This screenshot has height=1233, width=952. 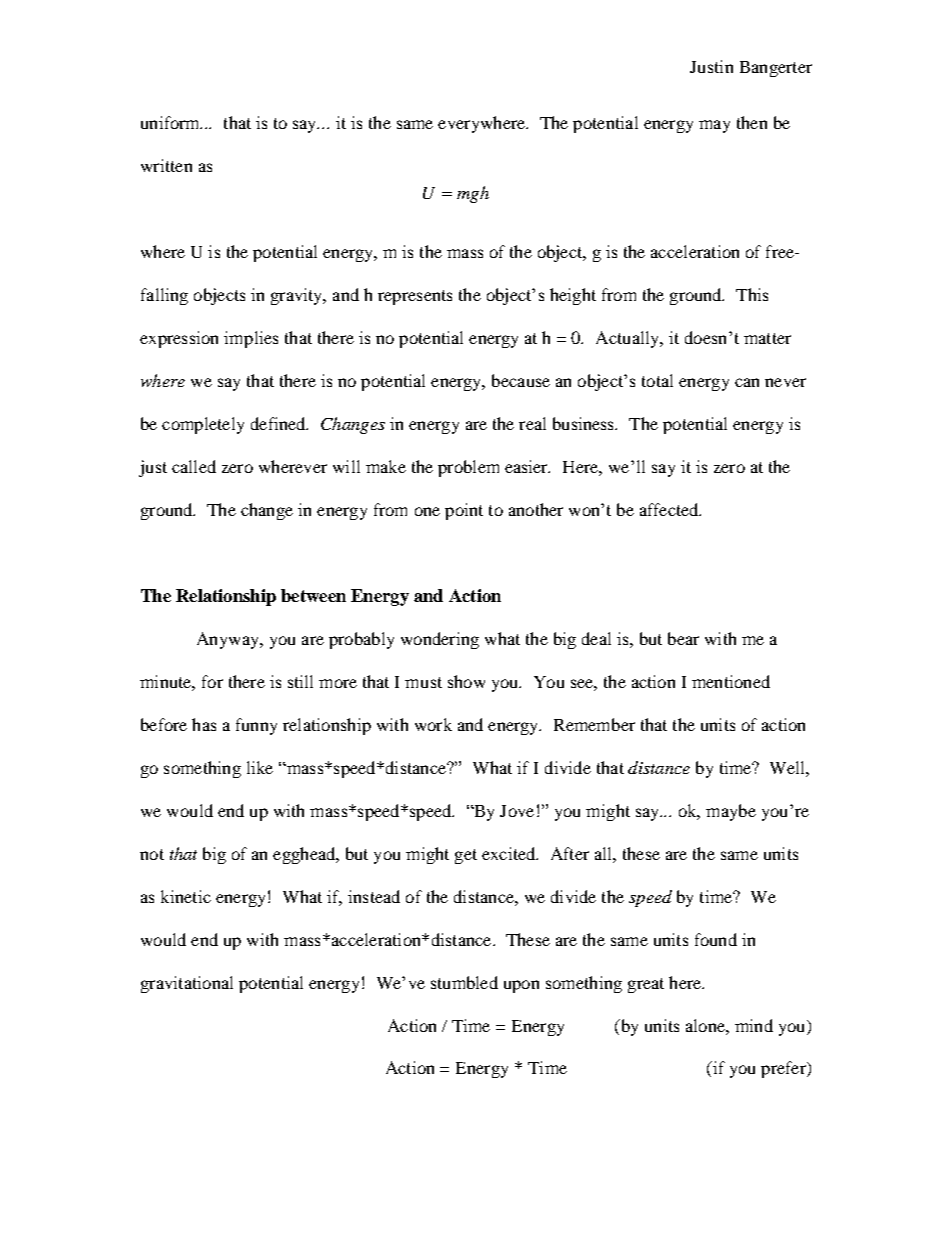 I want to click on written, so click(x=166, y=165).
